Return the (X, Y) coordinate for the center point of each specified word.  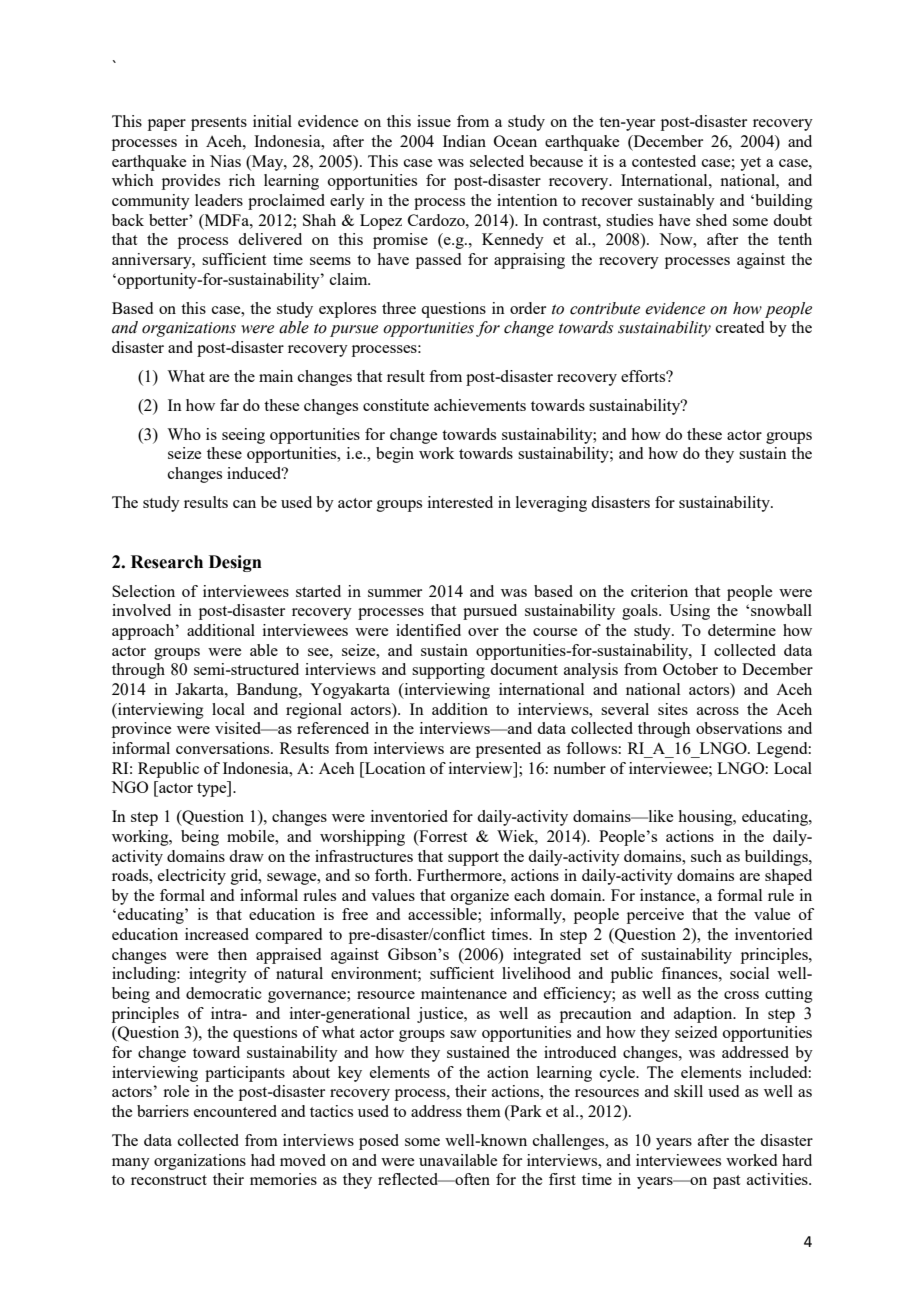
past (726, 1182)
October (690, 669)
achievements (480, 405)
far (229, 405)
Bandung (268, 691)
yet (750, 164)
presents (219, 124)
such (706, 856)
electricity (192, 877)
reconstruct (169, 1180)
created (740, 327)
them (483, 1111)
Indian (464, 141)
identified (428, 630)
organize (480, 897)
